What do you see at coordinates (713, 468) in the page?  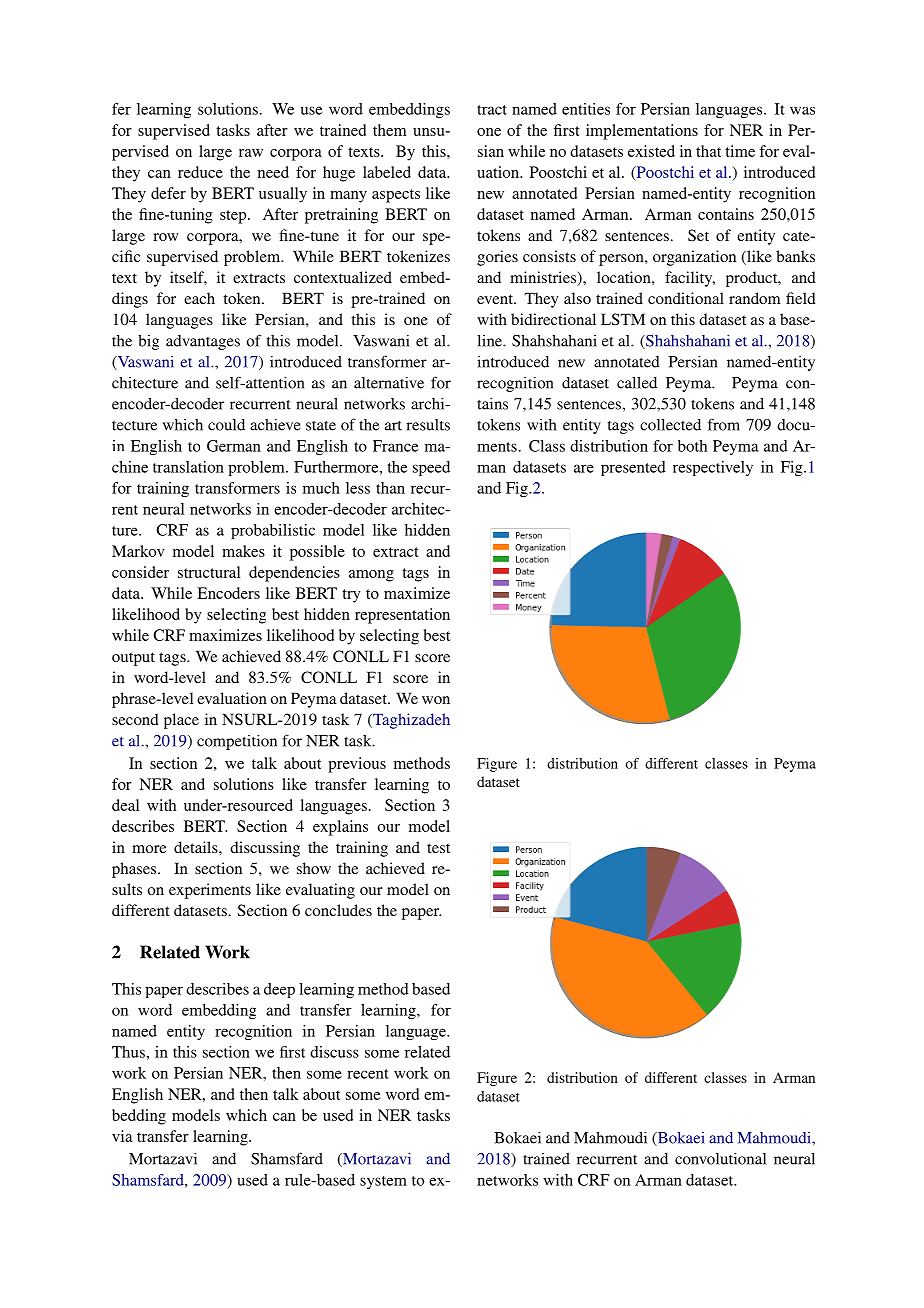 I see `respectively` at bounding box center [713, 468].
